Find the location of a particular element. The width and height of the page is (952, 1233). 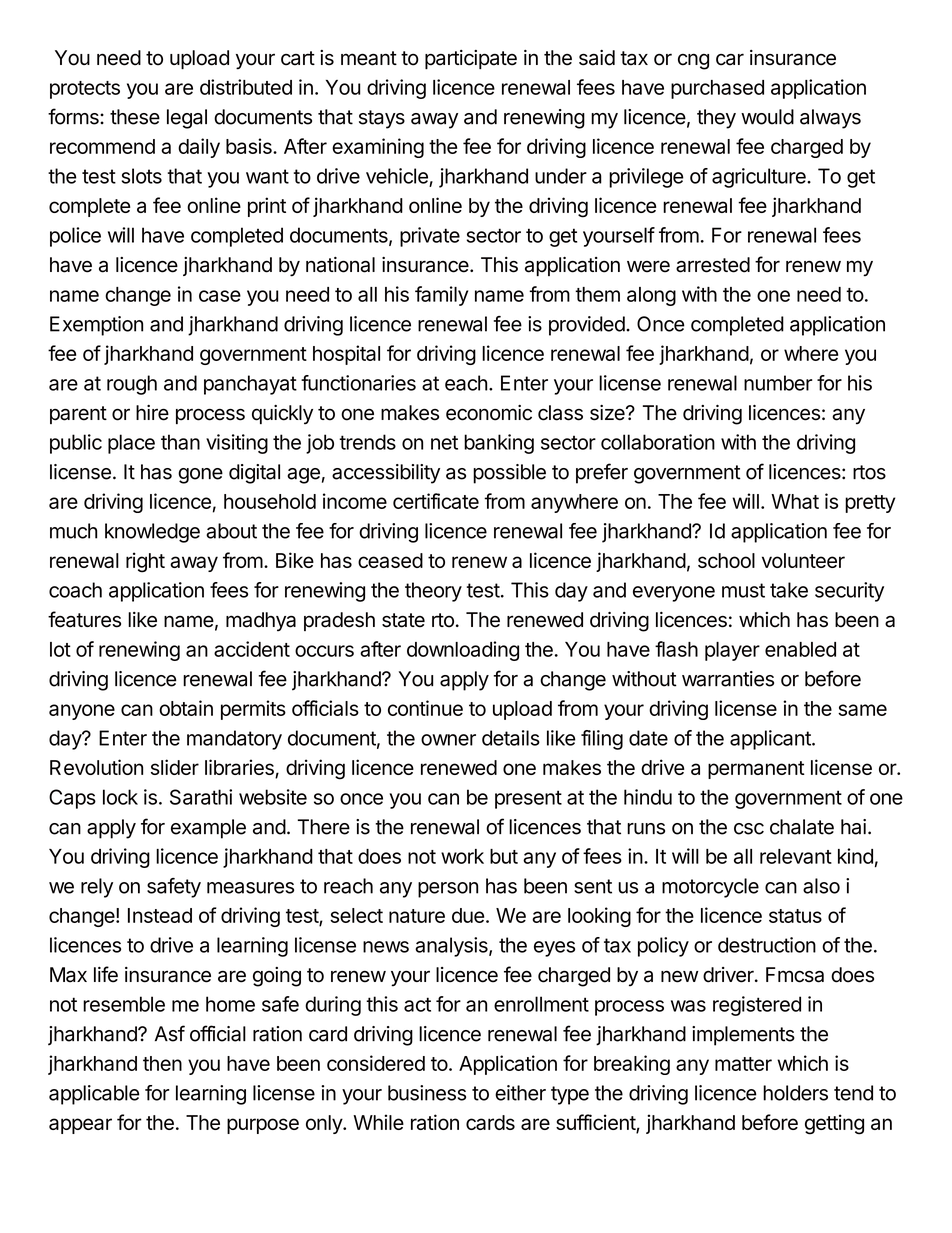

work is located at coordinates (462, 856).
